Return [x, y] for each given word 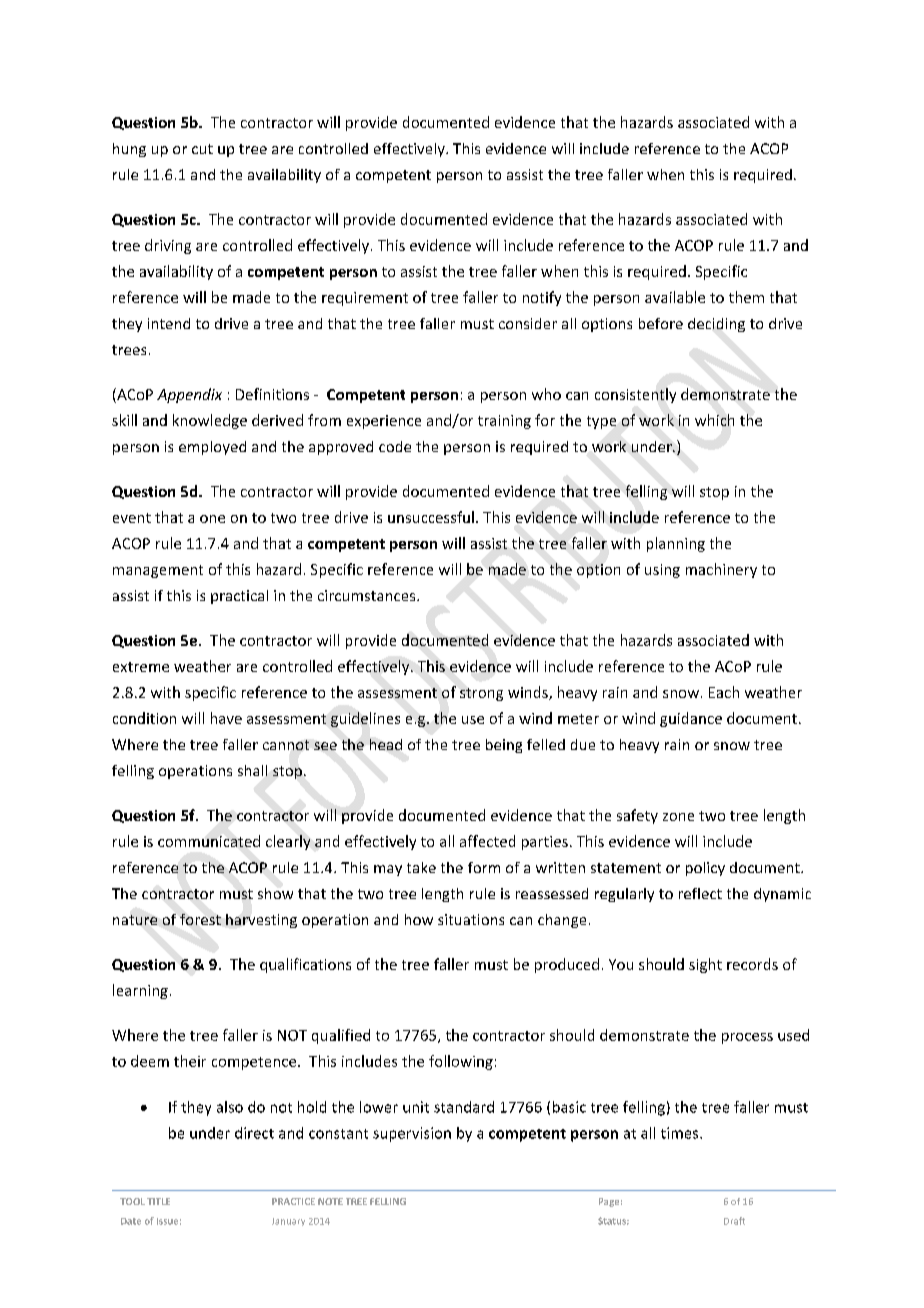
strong [481, 694]
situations [471, 919]
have [226, 718]
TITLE [158, 1201]
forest [200, 919]
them [746, 297]
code [395, 446]
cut [202, 149]
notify [542, 298]
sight [705, 965]
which [714, 420]
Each [724, 692]
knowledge [210, 421]
